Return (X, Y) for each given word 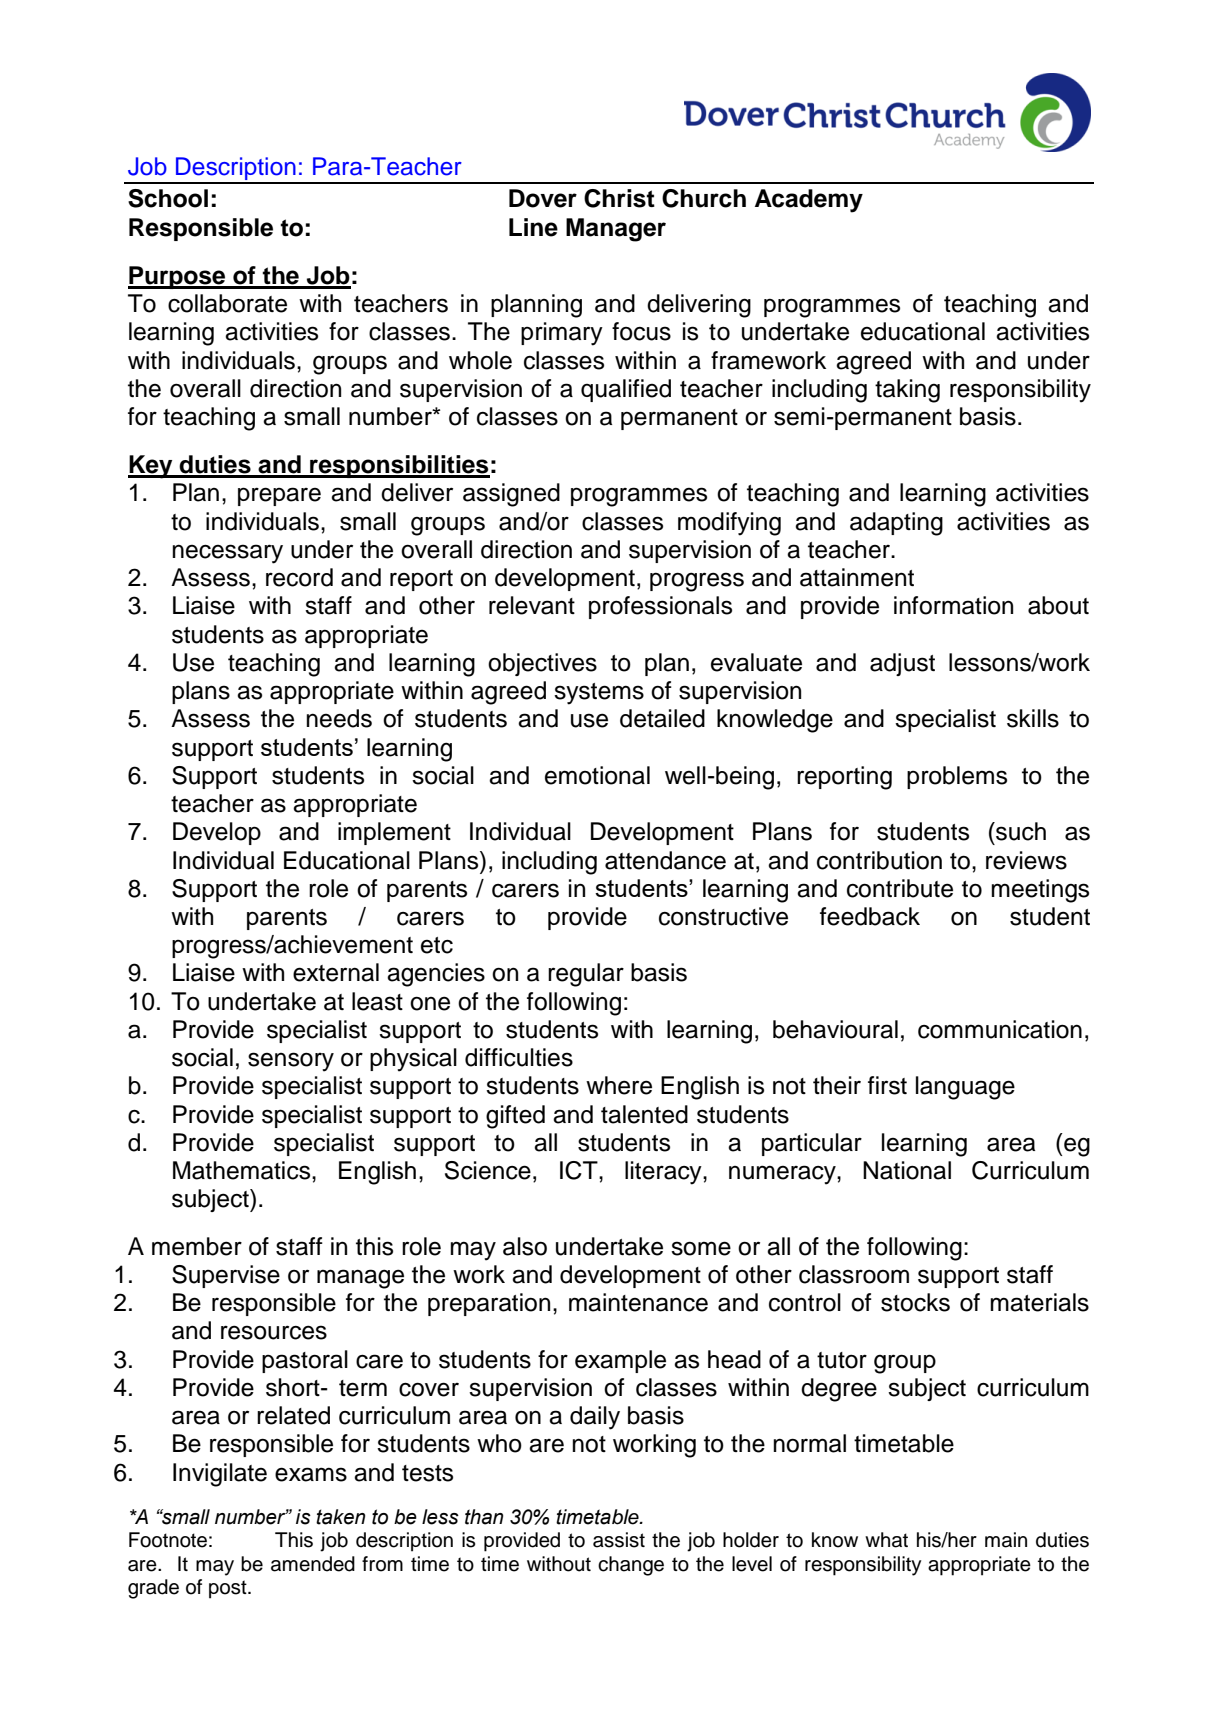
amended (313, 1564)
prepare (279, 496)
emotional (597, 775)
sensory (291, 1062)
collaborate (227, 303)
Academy (809, 201)
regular (586, 975)
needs (339, 718)
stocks (915, 1302)
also (525, 1246)
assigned (511, 495)
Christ (619, 198)
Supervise (226, 1276)
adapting (896, 524)
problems (957, 777)
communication (1000, 1029)
